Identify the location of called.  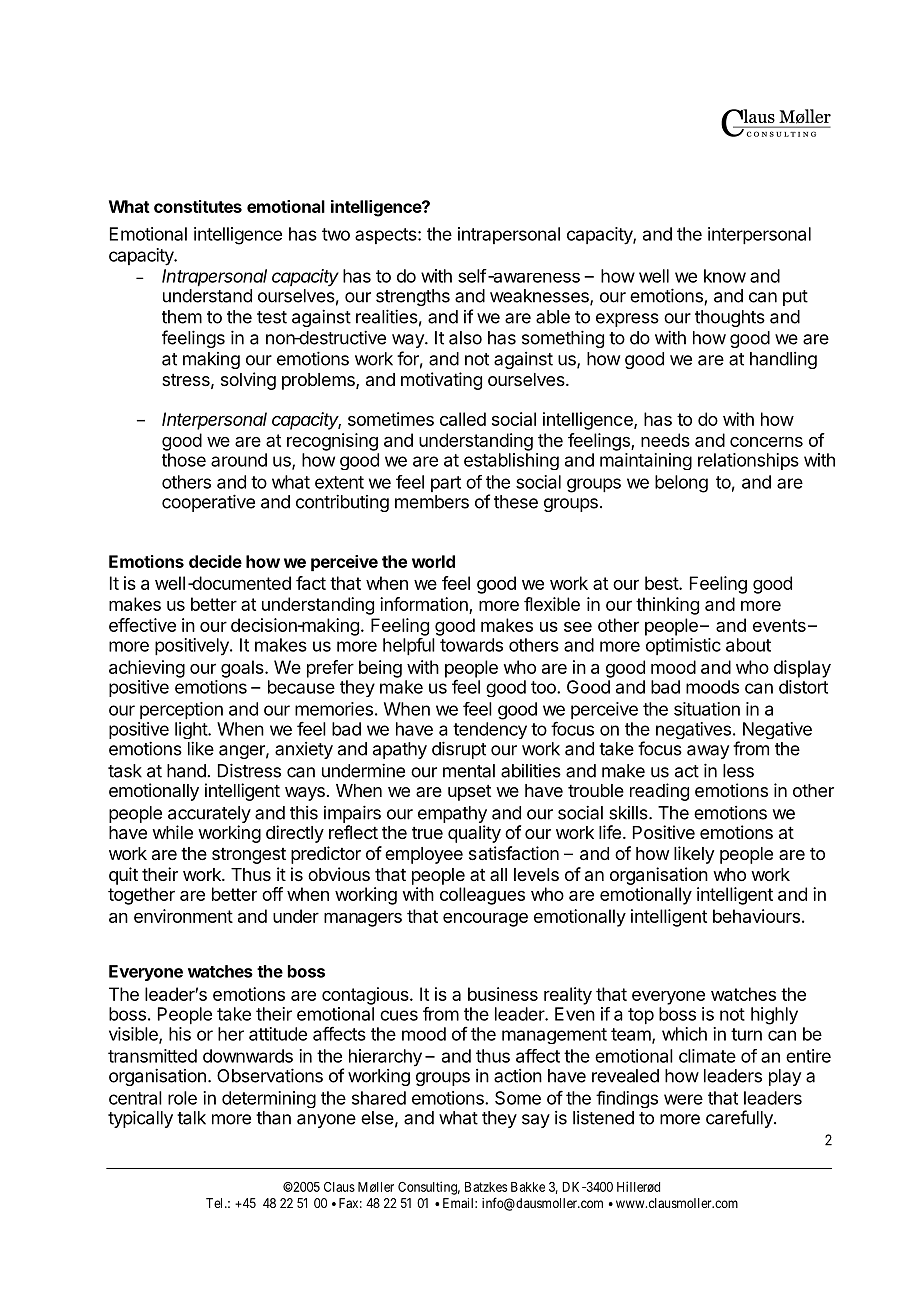
(463, 419).
